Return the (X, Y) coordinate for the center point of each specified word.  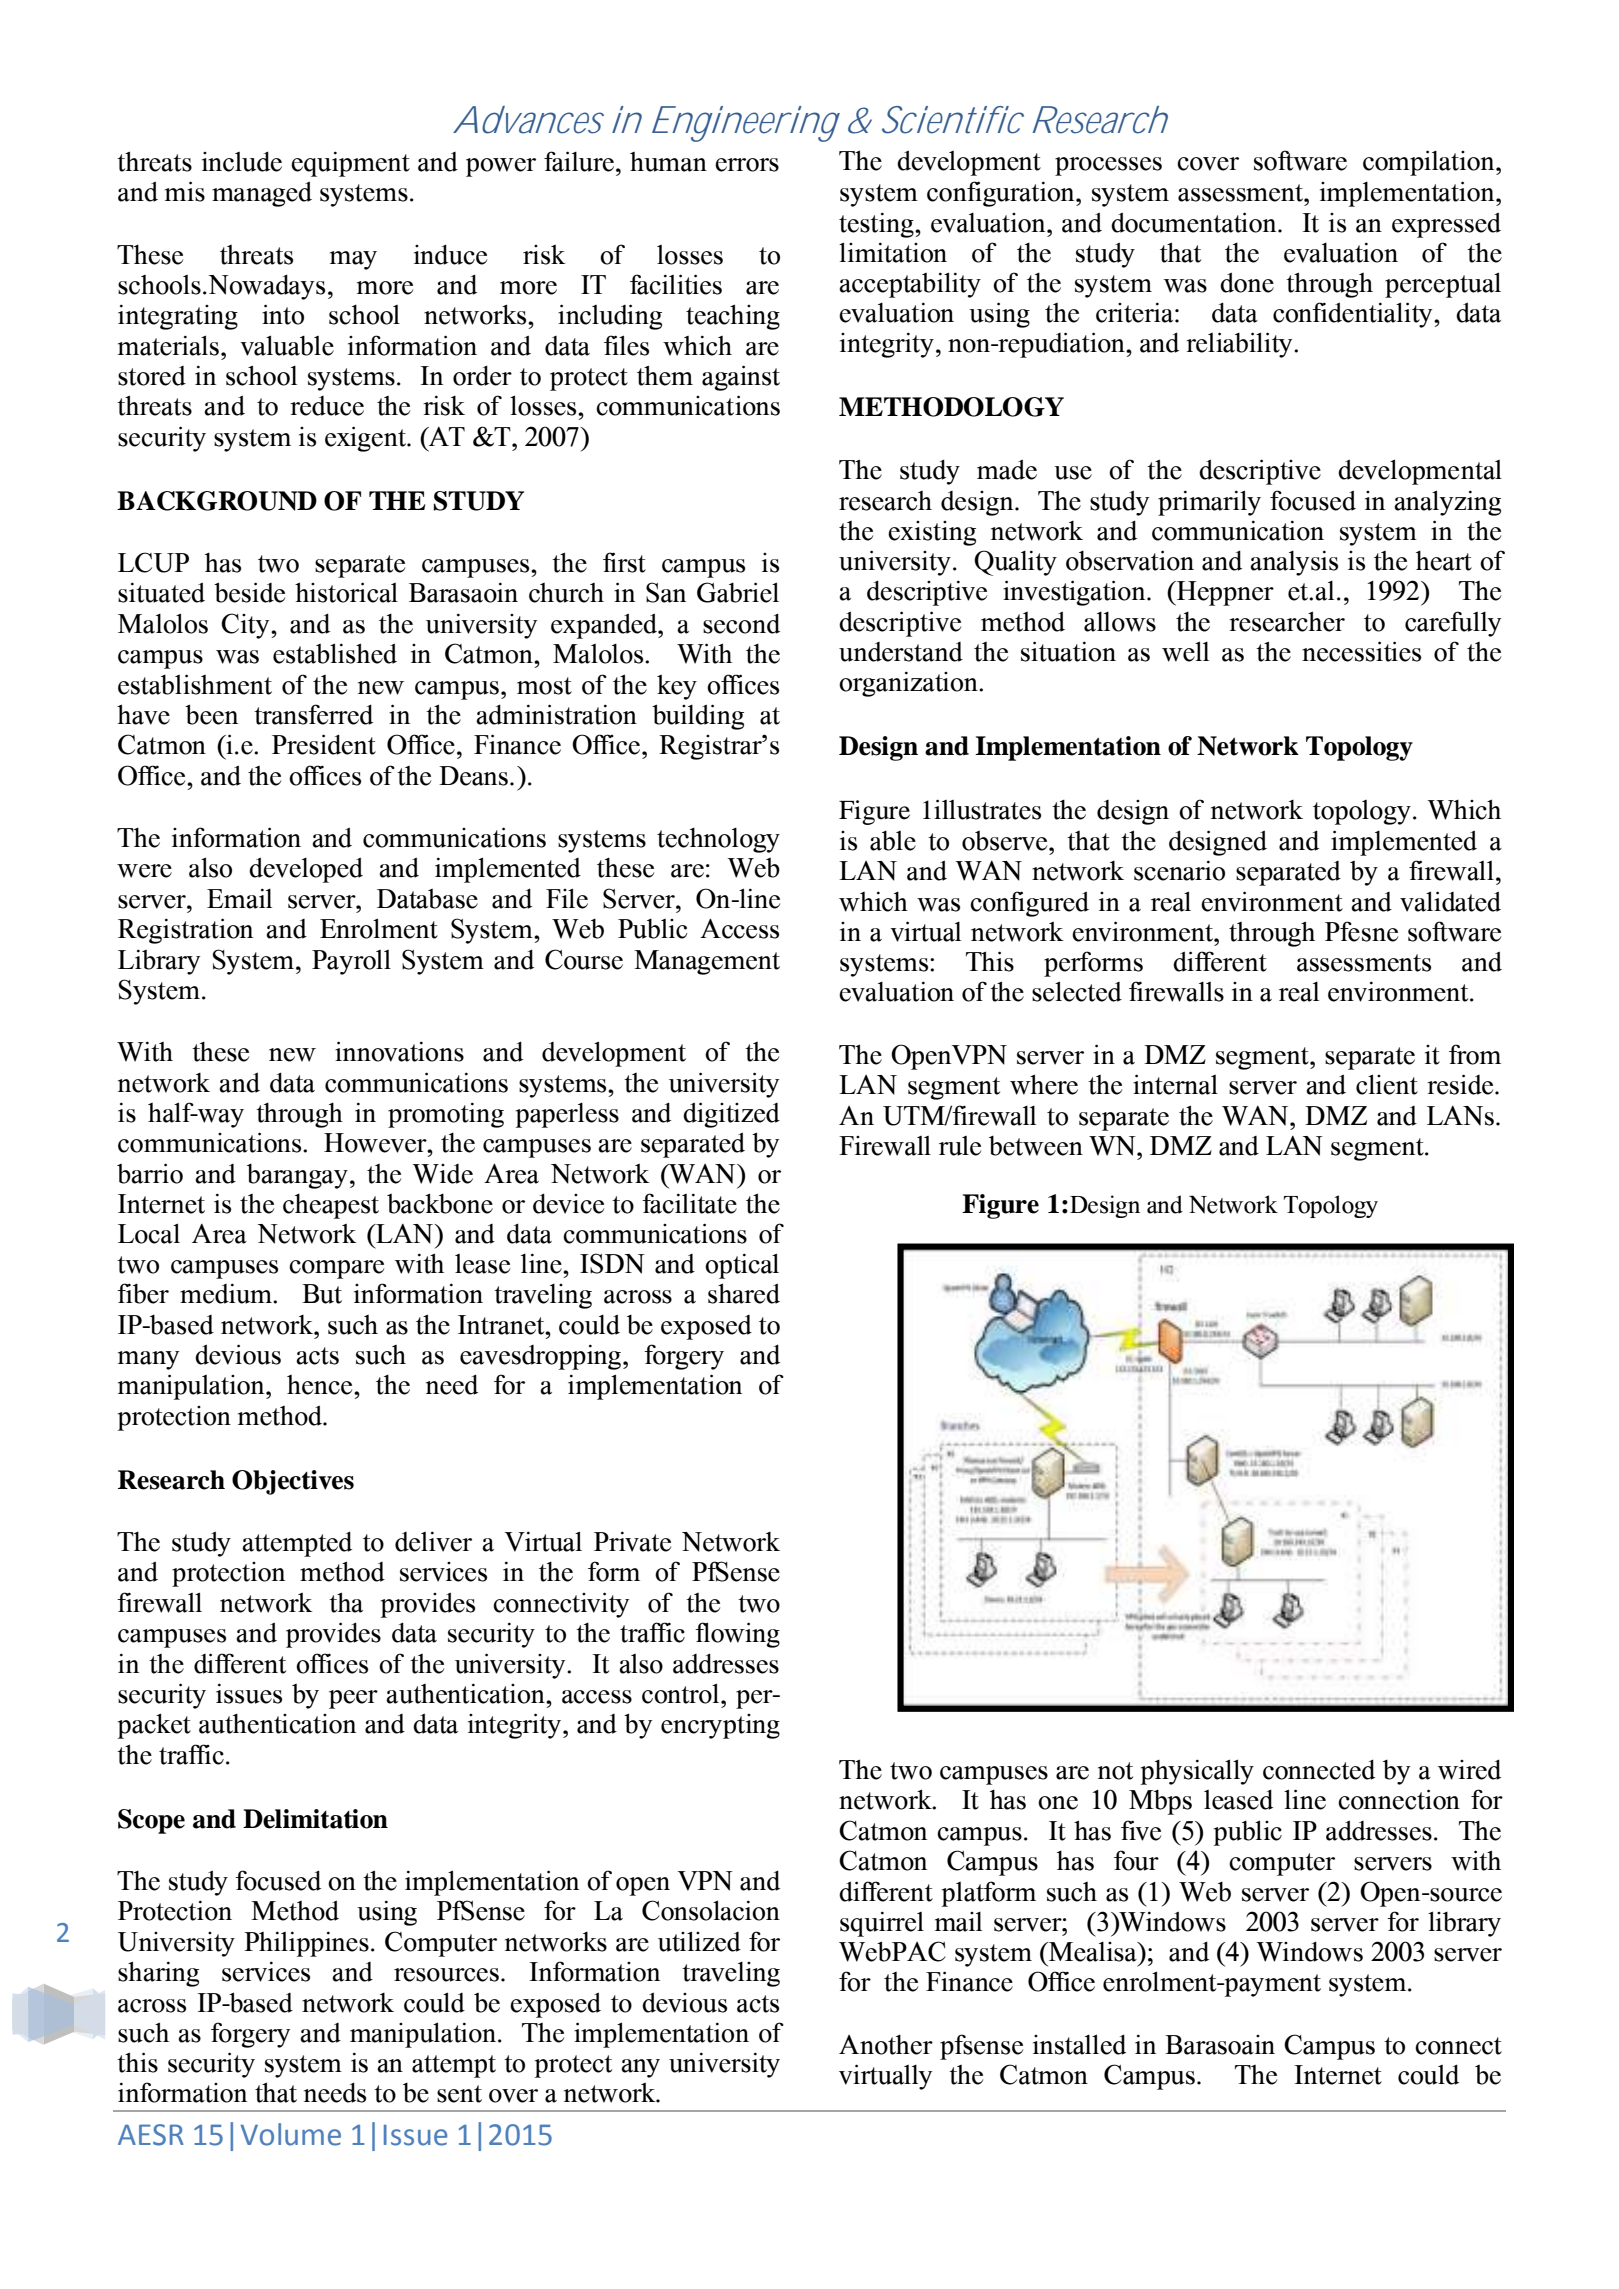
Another (886, 2045)
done (1247, 282)
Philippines (306, 1944)
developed (306, 870)
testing (877, 225)
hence (321, 1385)
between (1036, 1146)
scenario (1179, 870)
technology (718, 840)
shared (744, 1293)
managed (262, 194)
